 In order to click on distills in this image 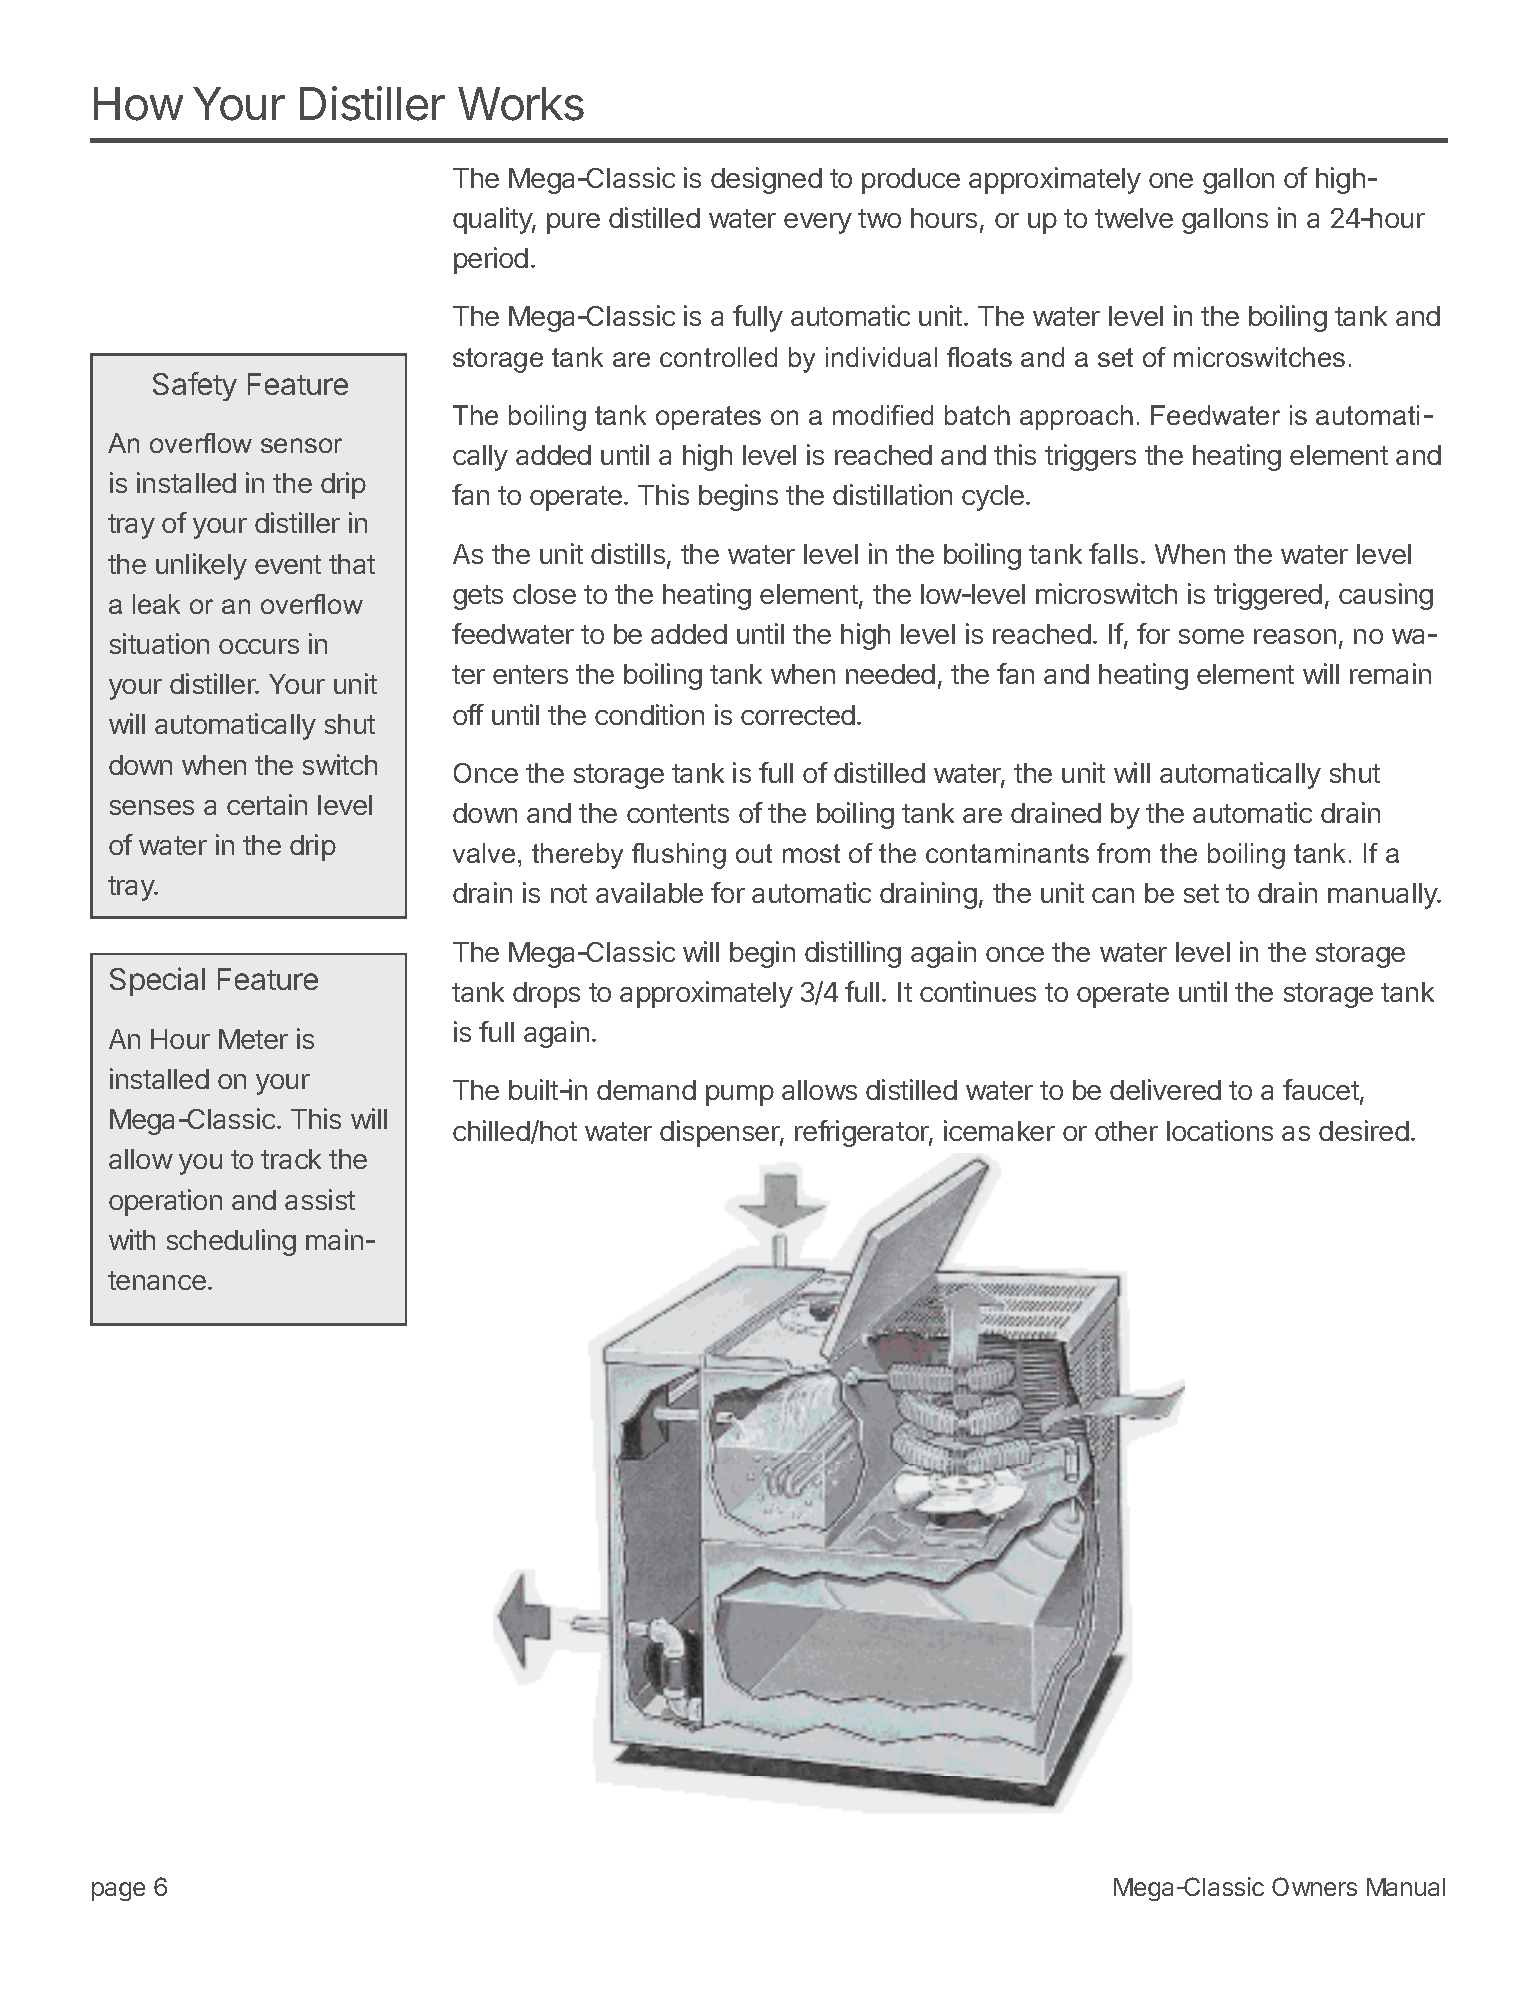, I will do `click(628, 553)`.
